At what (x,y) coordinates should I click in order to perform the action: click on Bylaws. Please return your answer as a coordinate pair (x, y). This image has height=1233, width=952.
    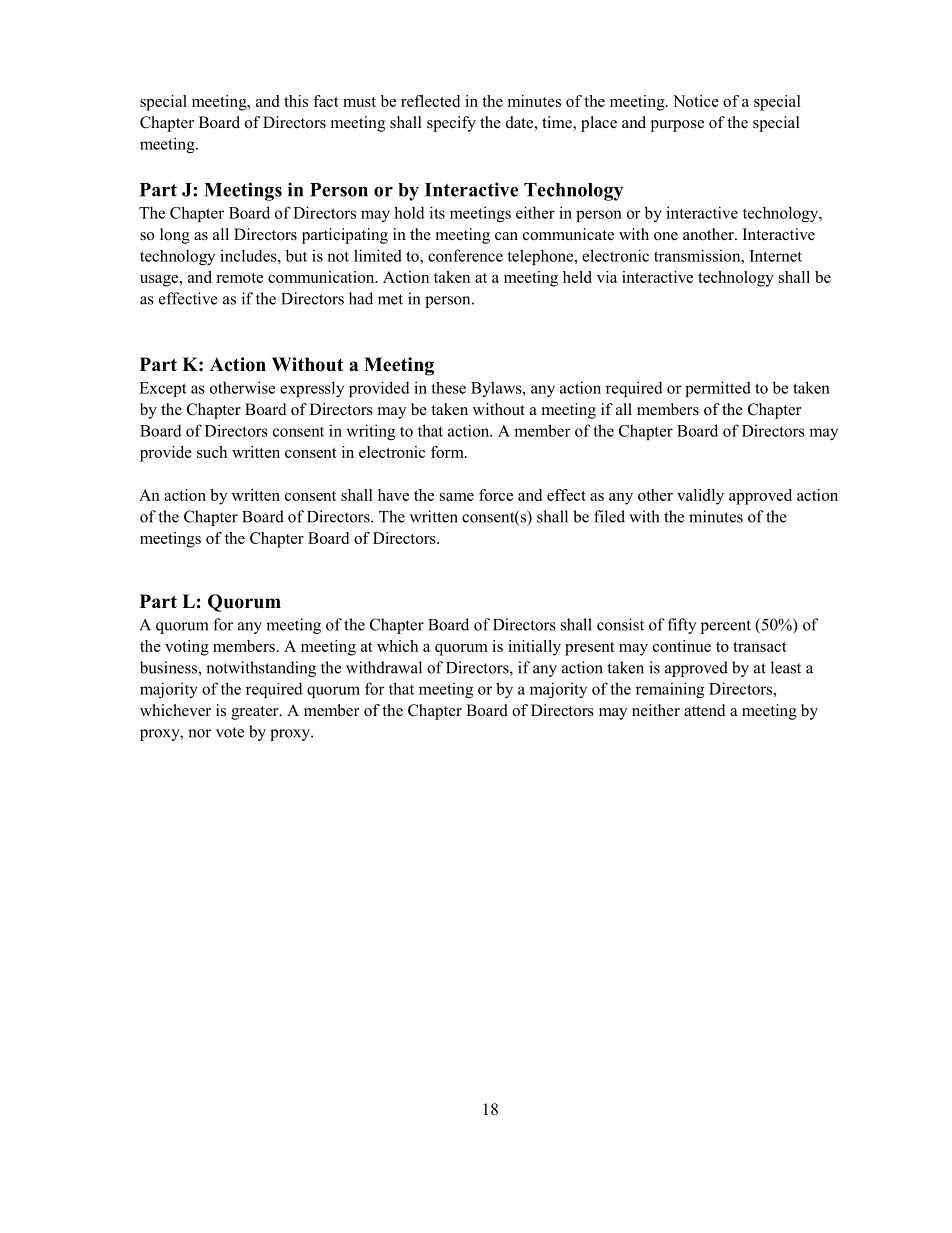
    Looking at the image, I should click on (497, 389).
